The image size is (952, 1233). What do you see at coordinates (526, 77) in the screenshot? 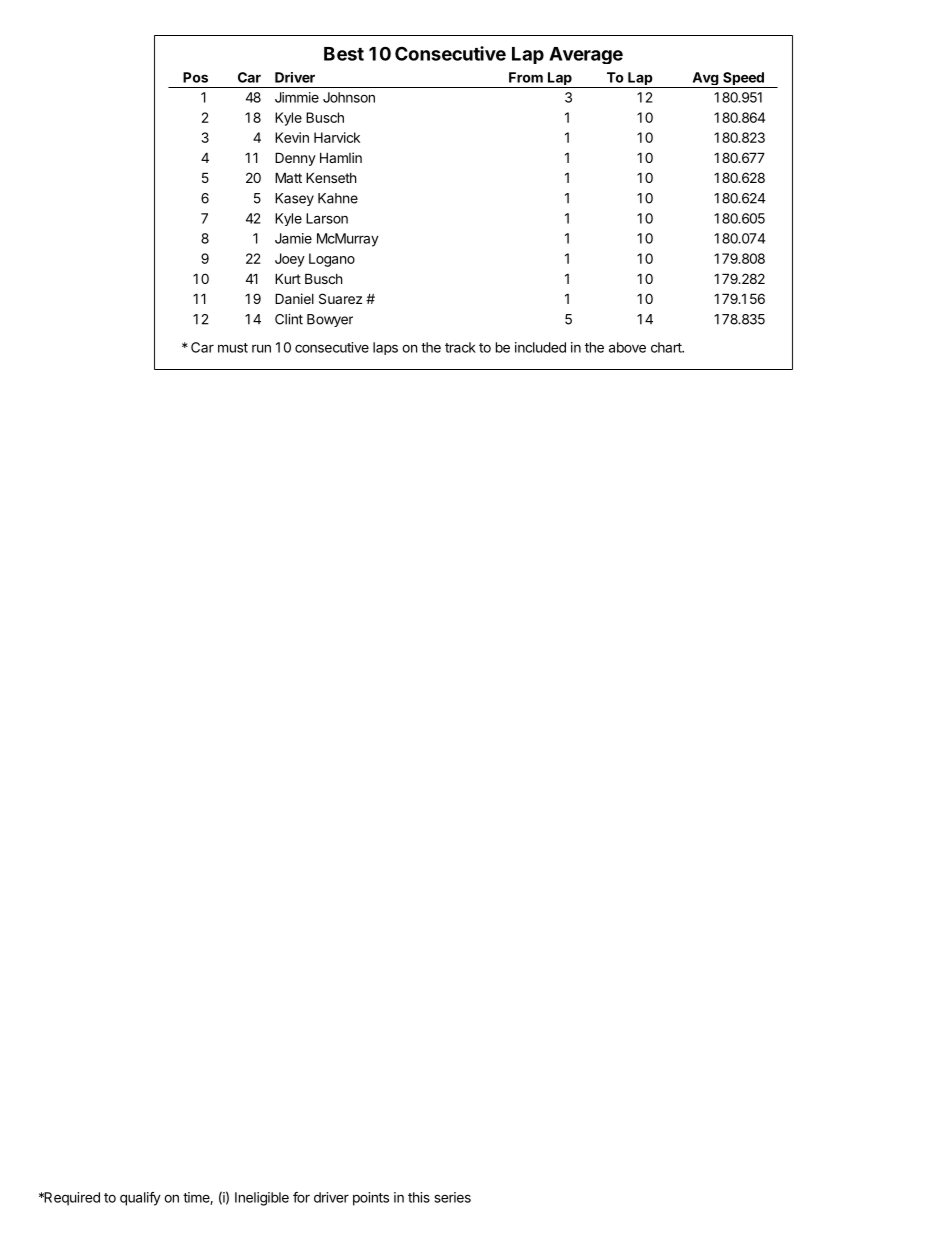
I see `From` at bounding box center [526, 77].
